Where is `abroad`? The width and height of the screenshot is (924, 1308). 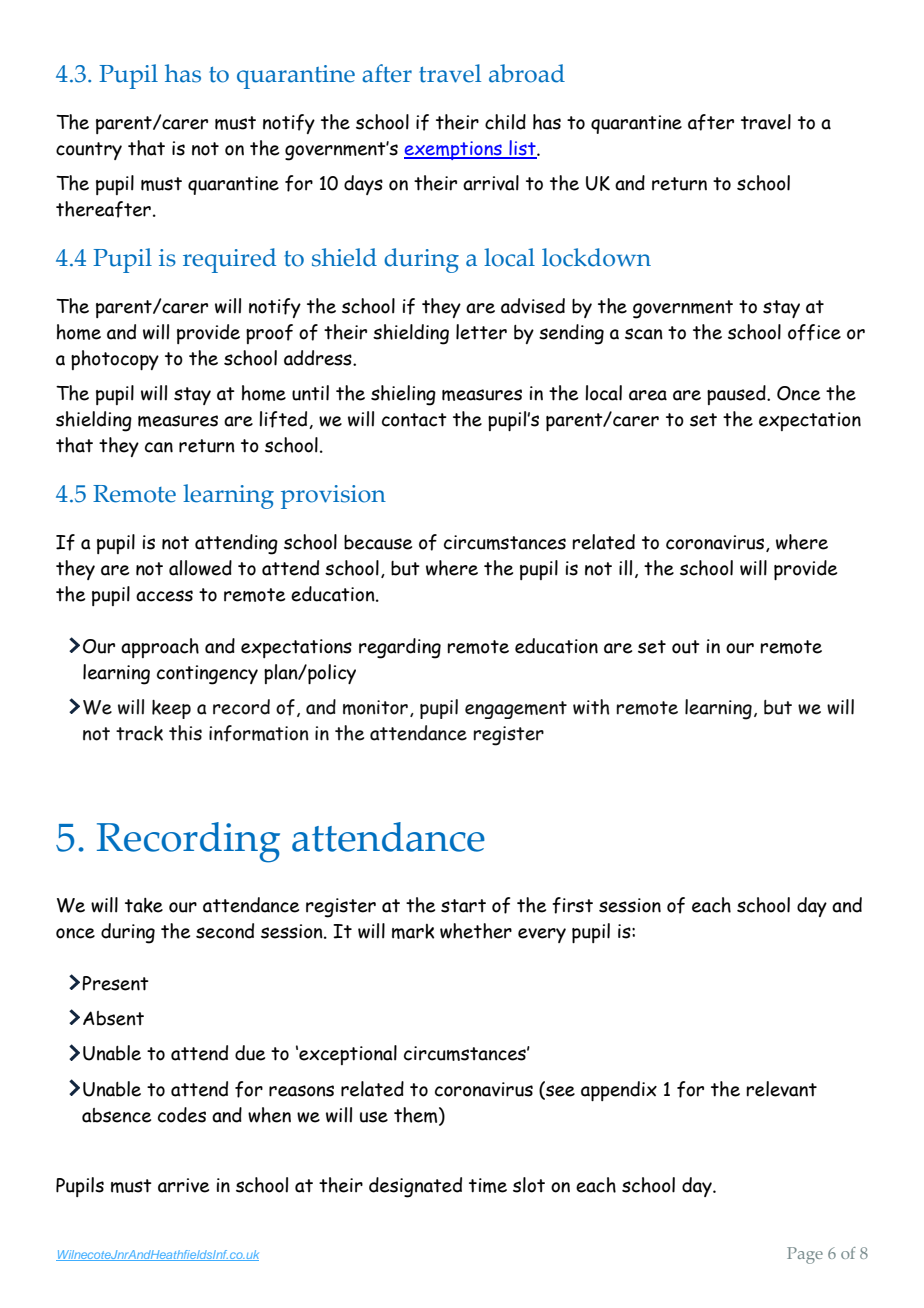
abroad is located at coordinates (527, 73).
